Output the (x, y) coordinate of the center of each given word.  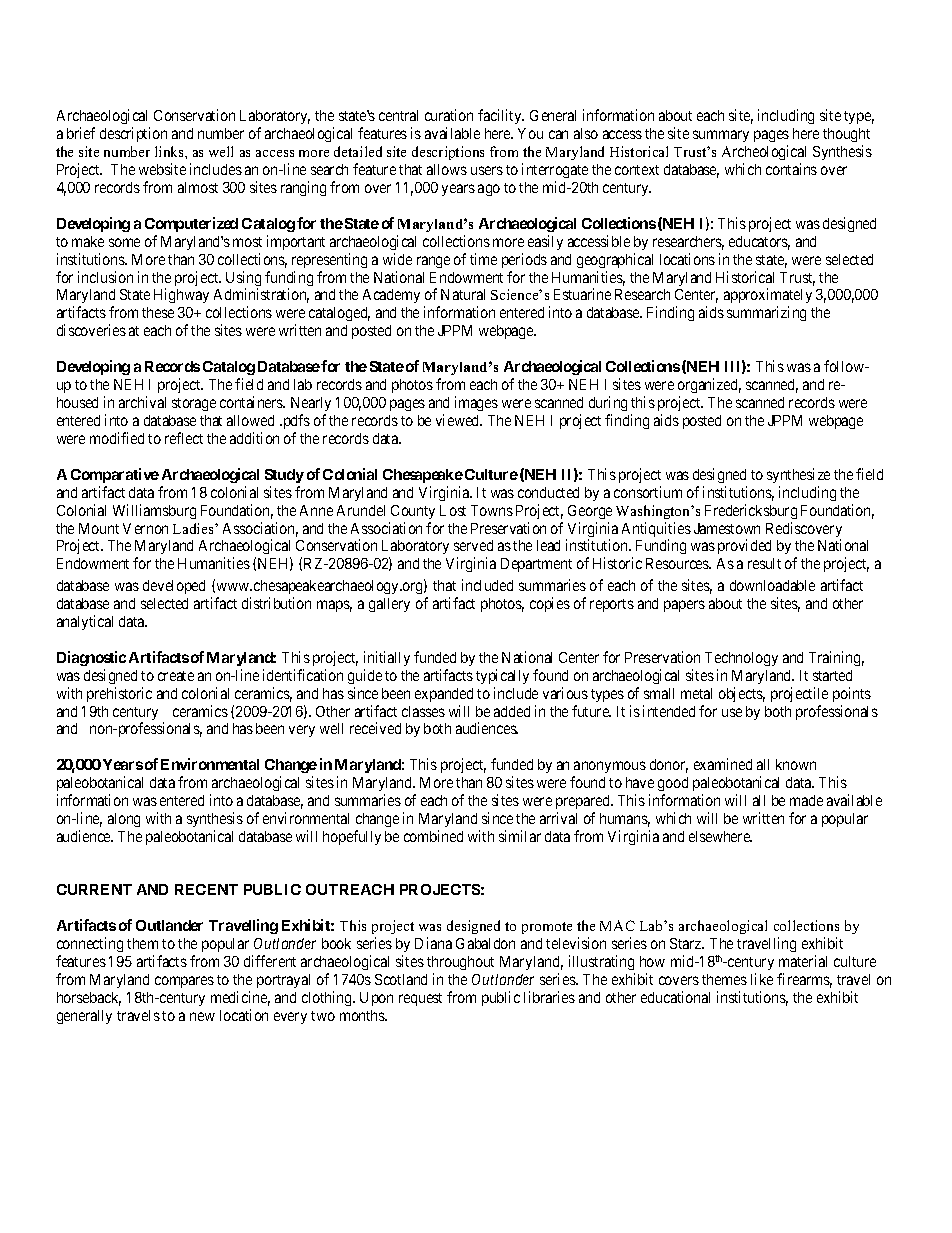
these (158, 312)
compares (184, 982)
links (170, 151)
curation (449, 115)
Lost (453, 510)
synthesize (798, 475)
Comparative (115, 475)
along (124, 820)
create (176, 676)
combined (433, 836)
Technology (741, 659)
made (806, 800)
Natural (463, 294)
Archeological (764, 154)
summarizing (766, 313)
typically (502, 676)
